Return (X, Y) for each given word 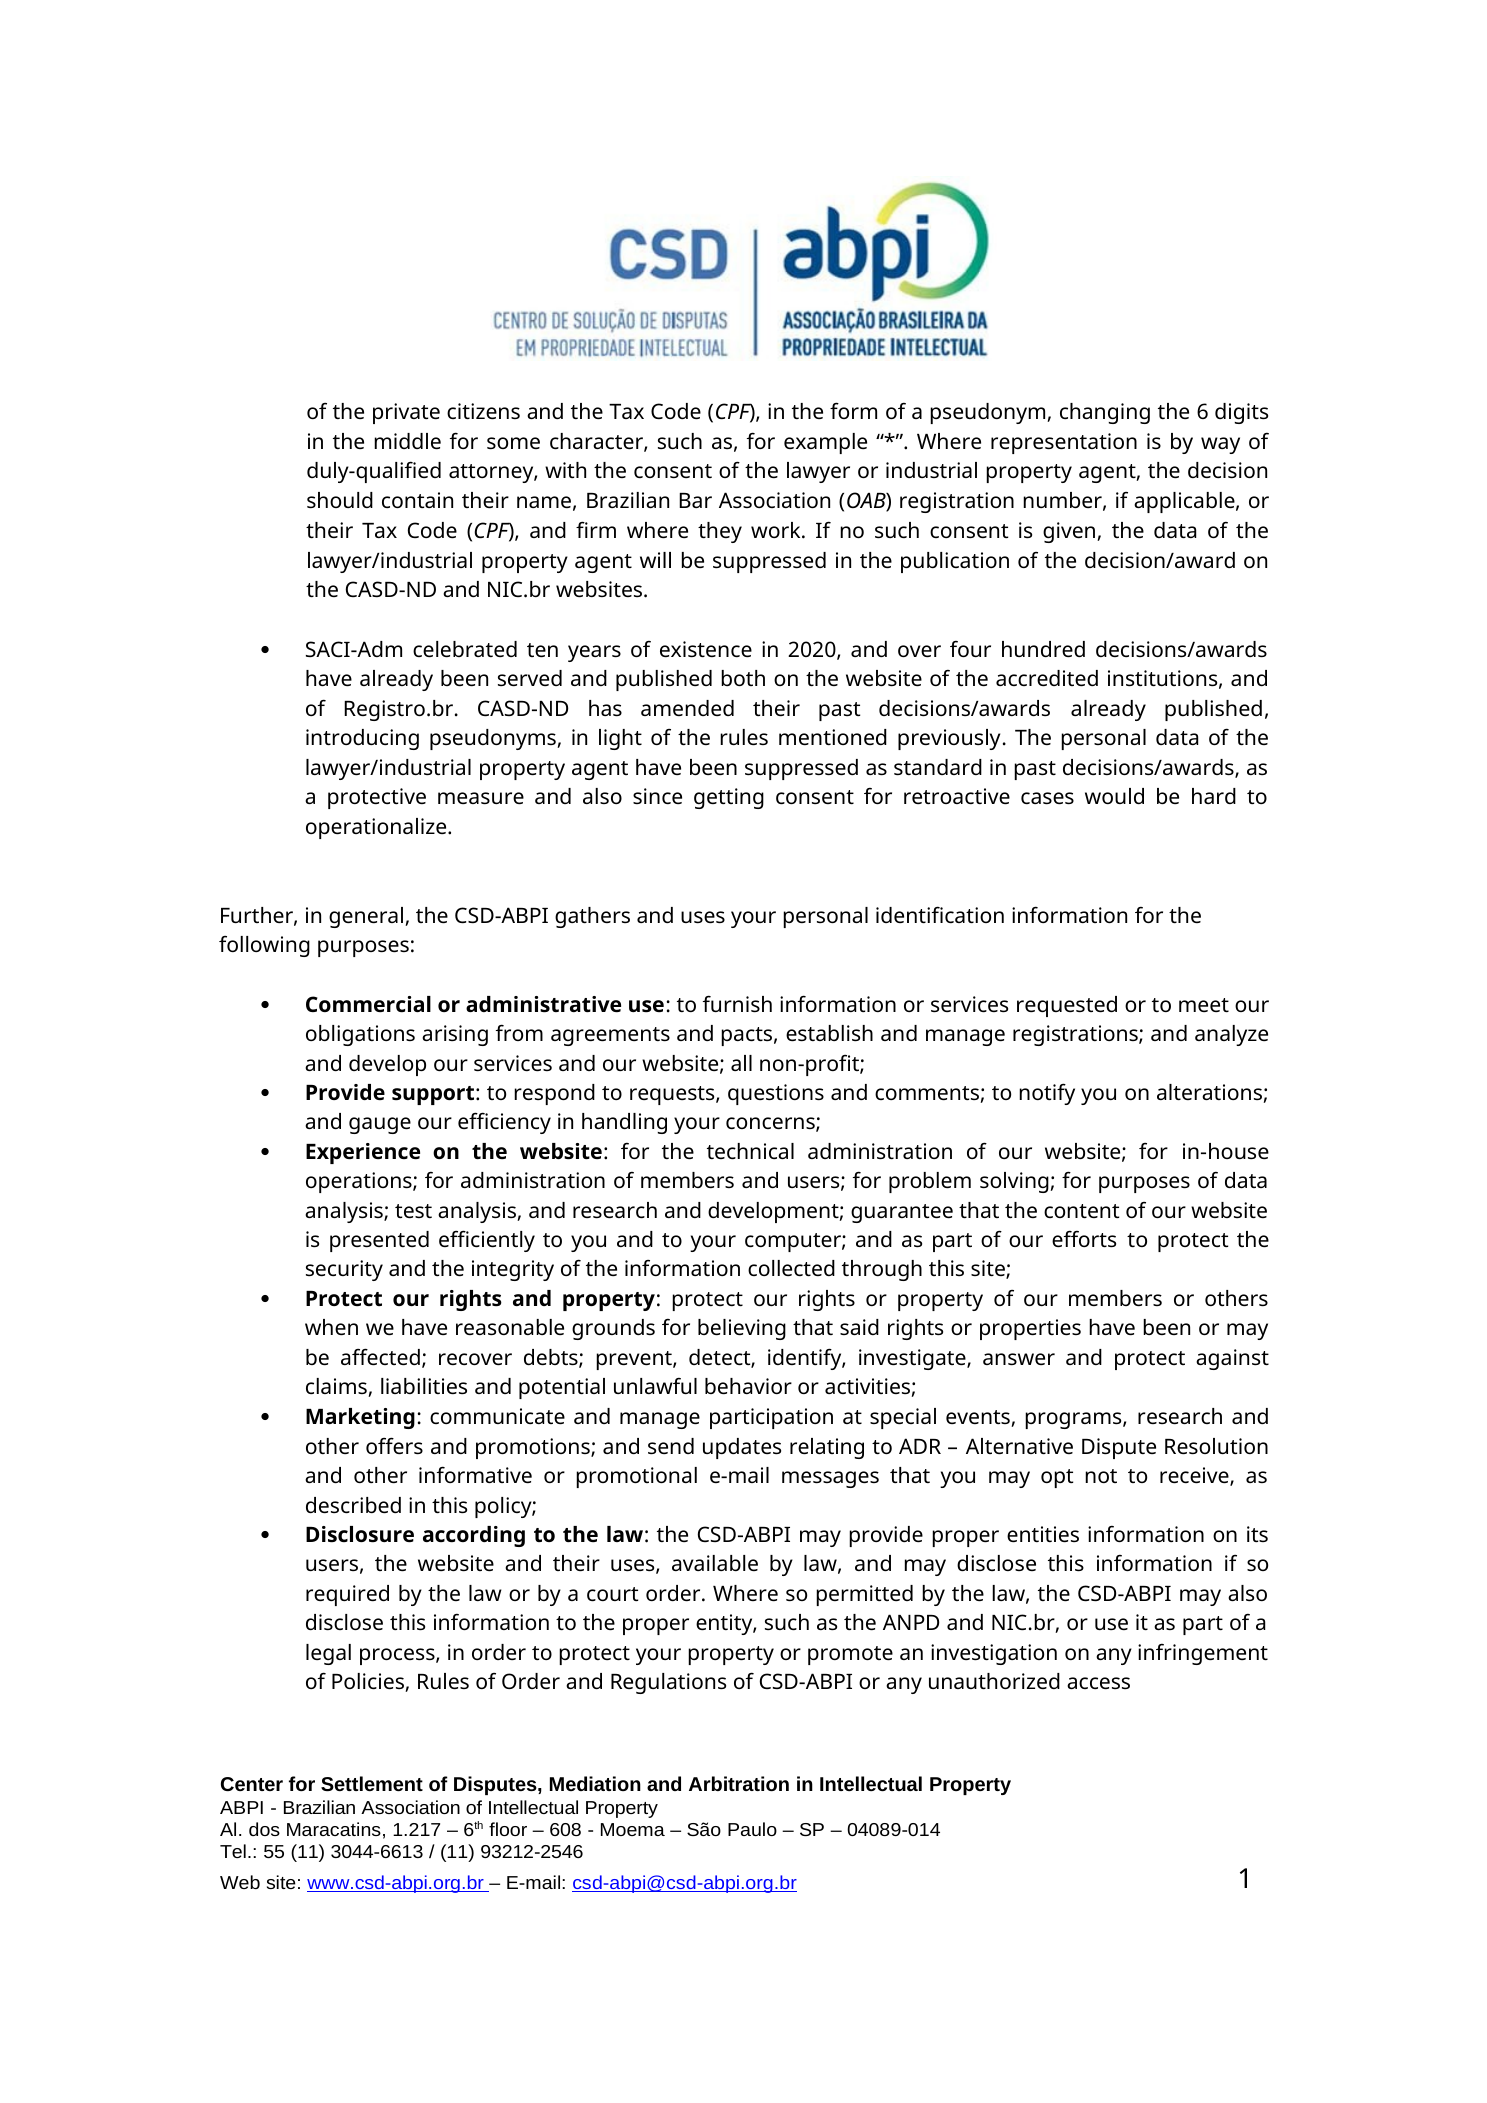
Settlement (372, 1783)
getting (729, 798)
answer (1019, 1359)
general (366, 917)
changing (1105, 413)
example (825, 443)
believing (742, 1329)
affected (380, 1356)
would (1114, 796)
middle (407, 441)
